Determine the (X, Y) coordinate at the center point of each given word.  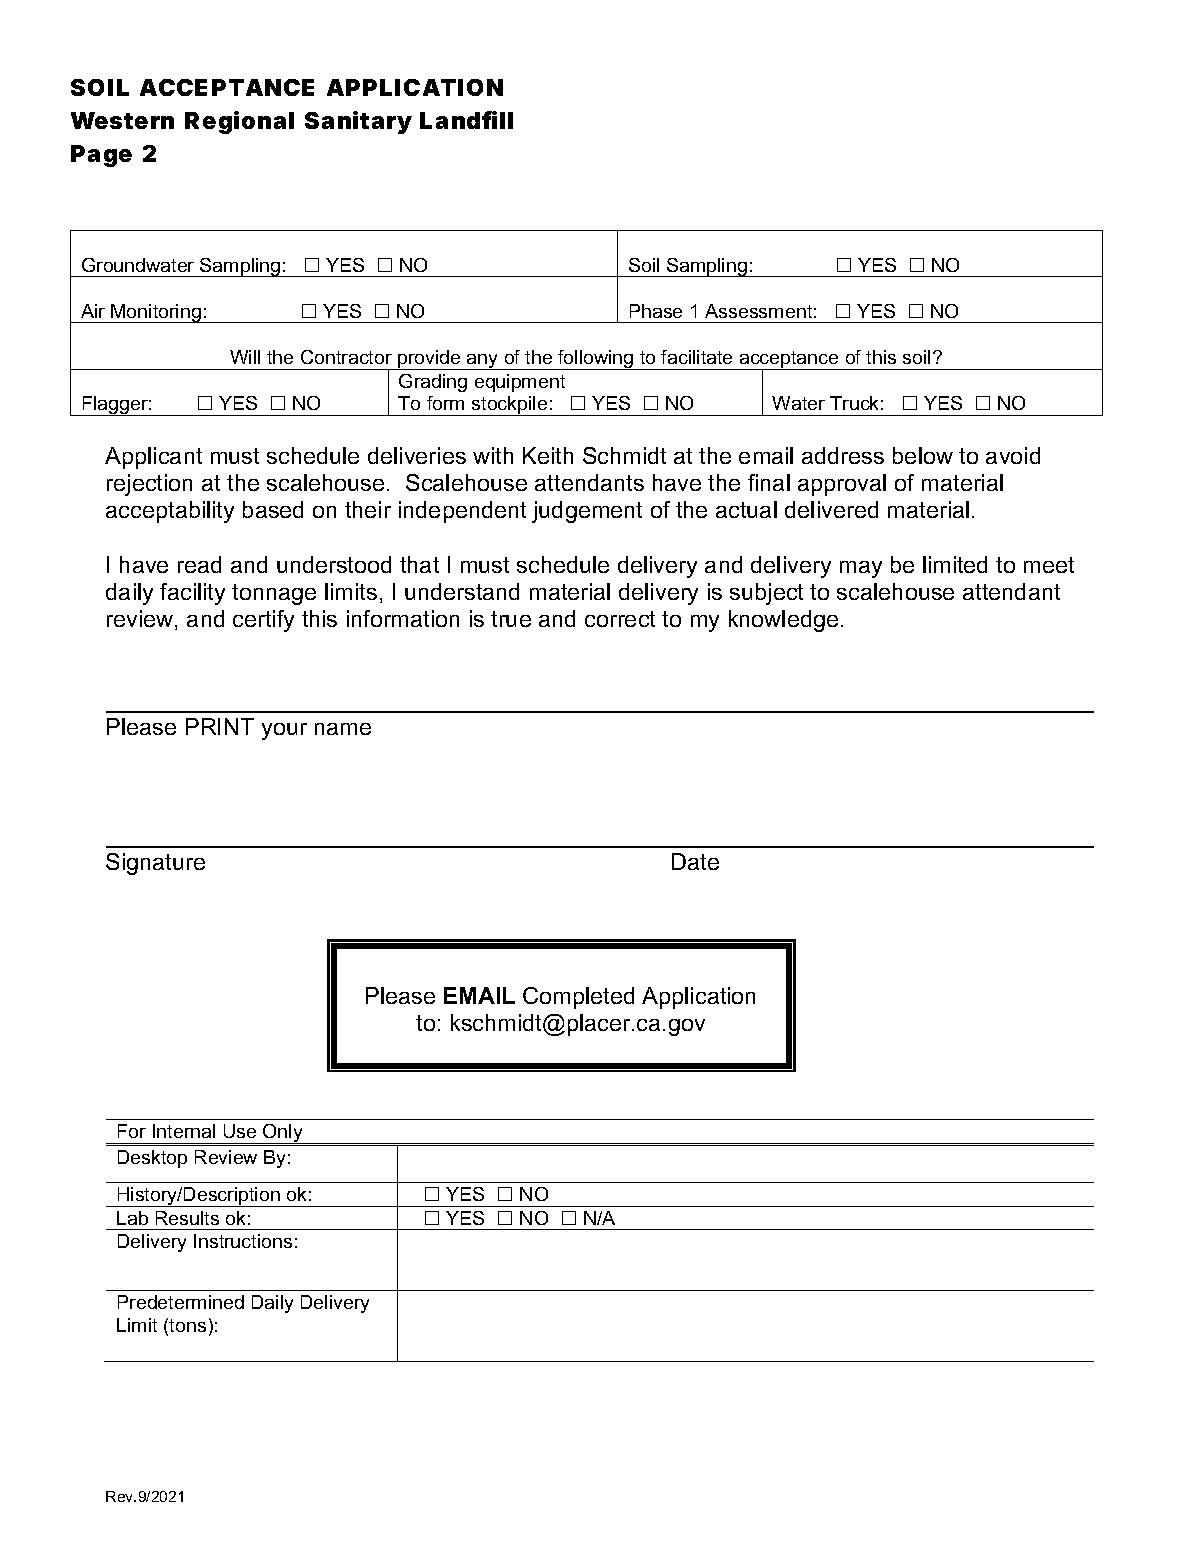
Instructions (243, 1241)
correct (620, 619)
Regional (239, 122)
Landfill (466, 120)
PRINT (220, 726)
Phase (656, 311)
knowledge (783, 621)
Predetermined (181, 1302)
